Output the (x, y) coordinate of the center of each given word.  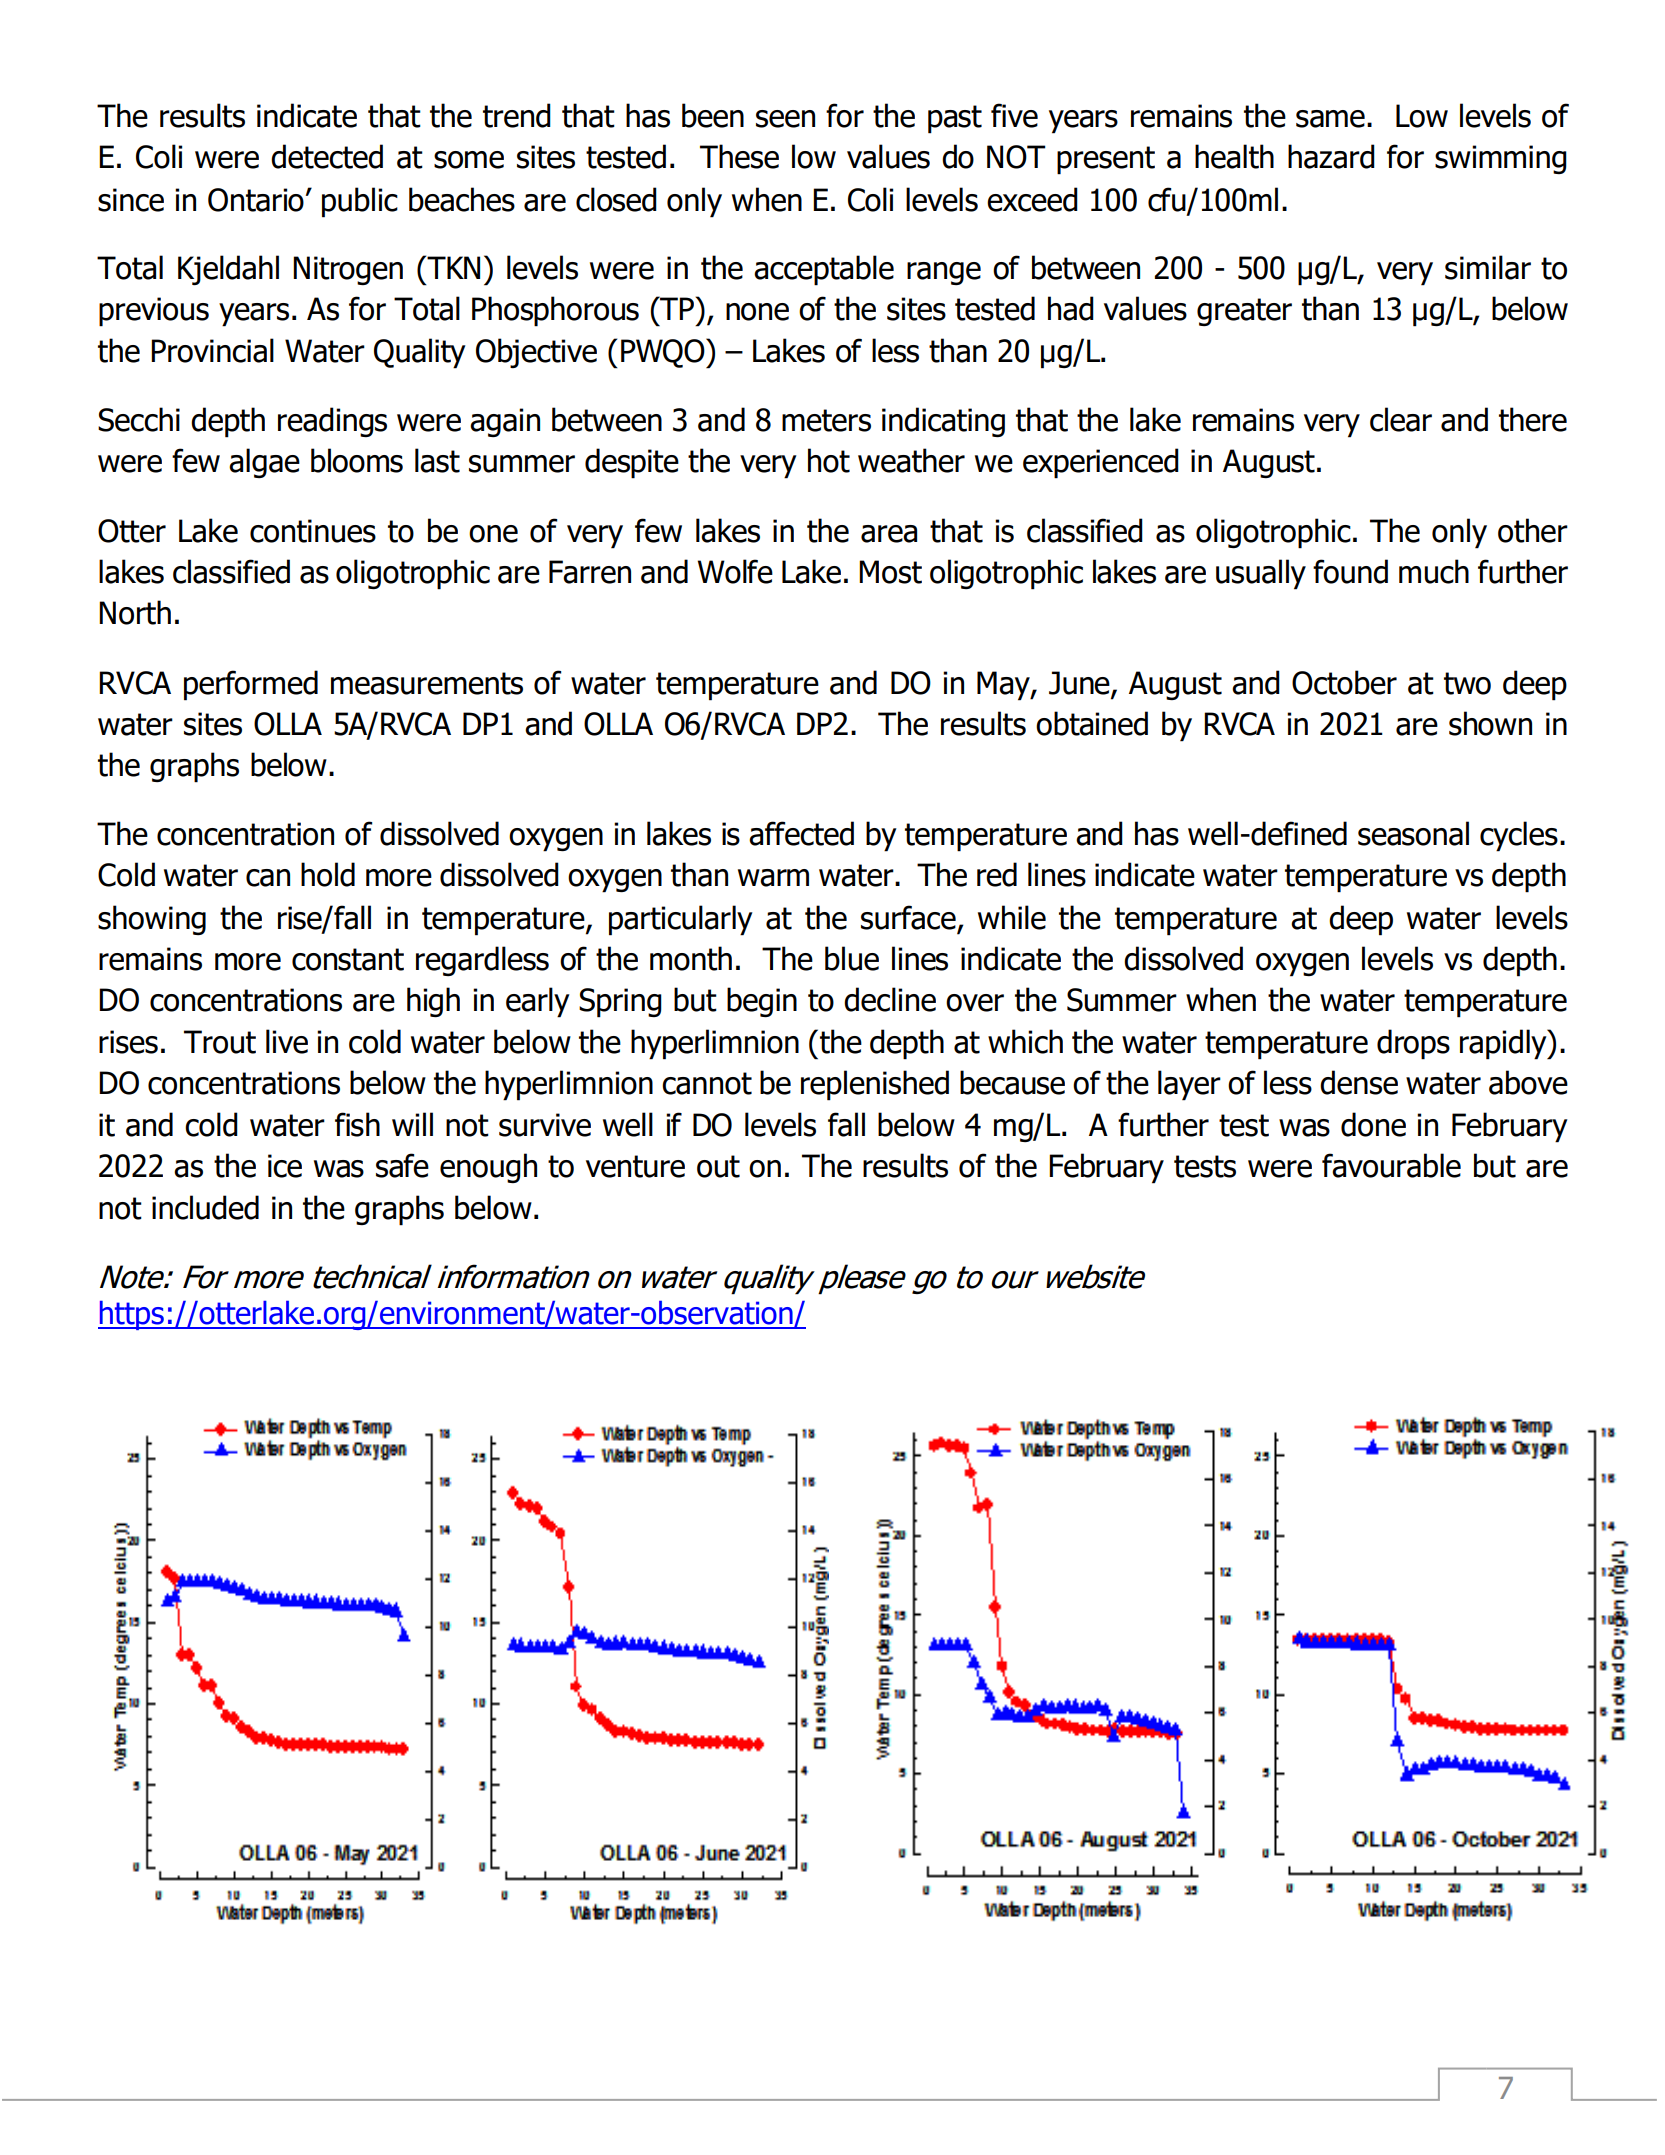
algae (264, 463)
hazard (1331, 156)
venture (635, 1166)
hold (328, 874)
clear (1401, 419)
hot (829, 460)
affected (801, 833)
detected (327, 156)
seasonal (1413, 833)
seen (785, 119)
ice (285, 1166)
